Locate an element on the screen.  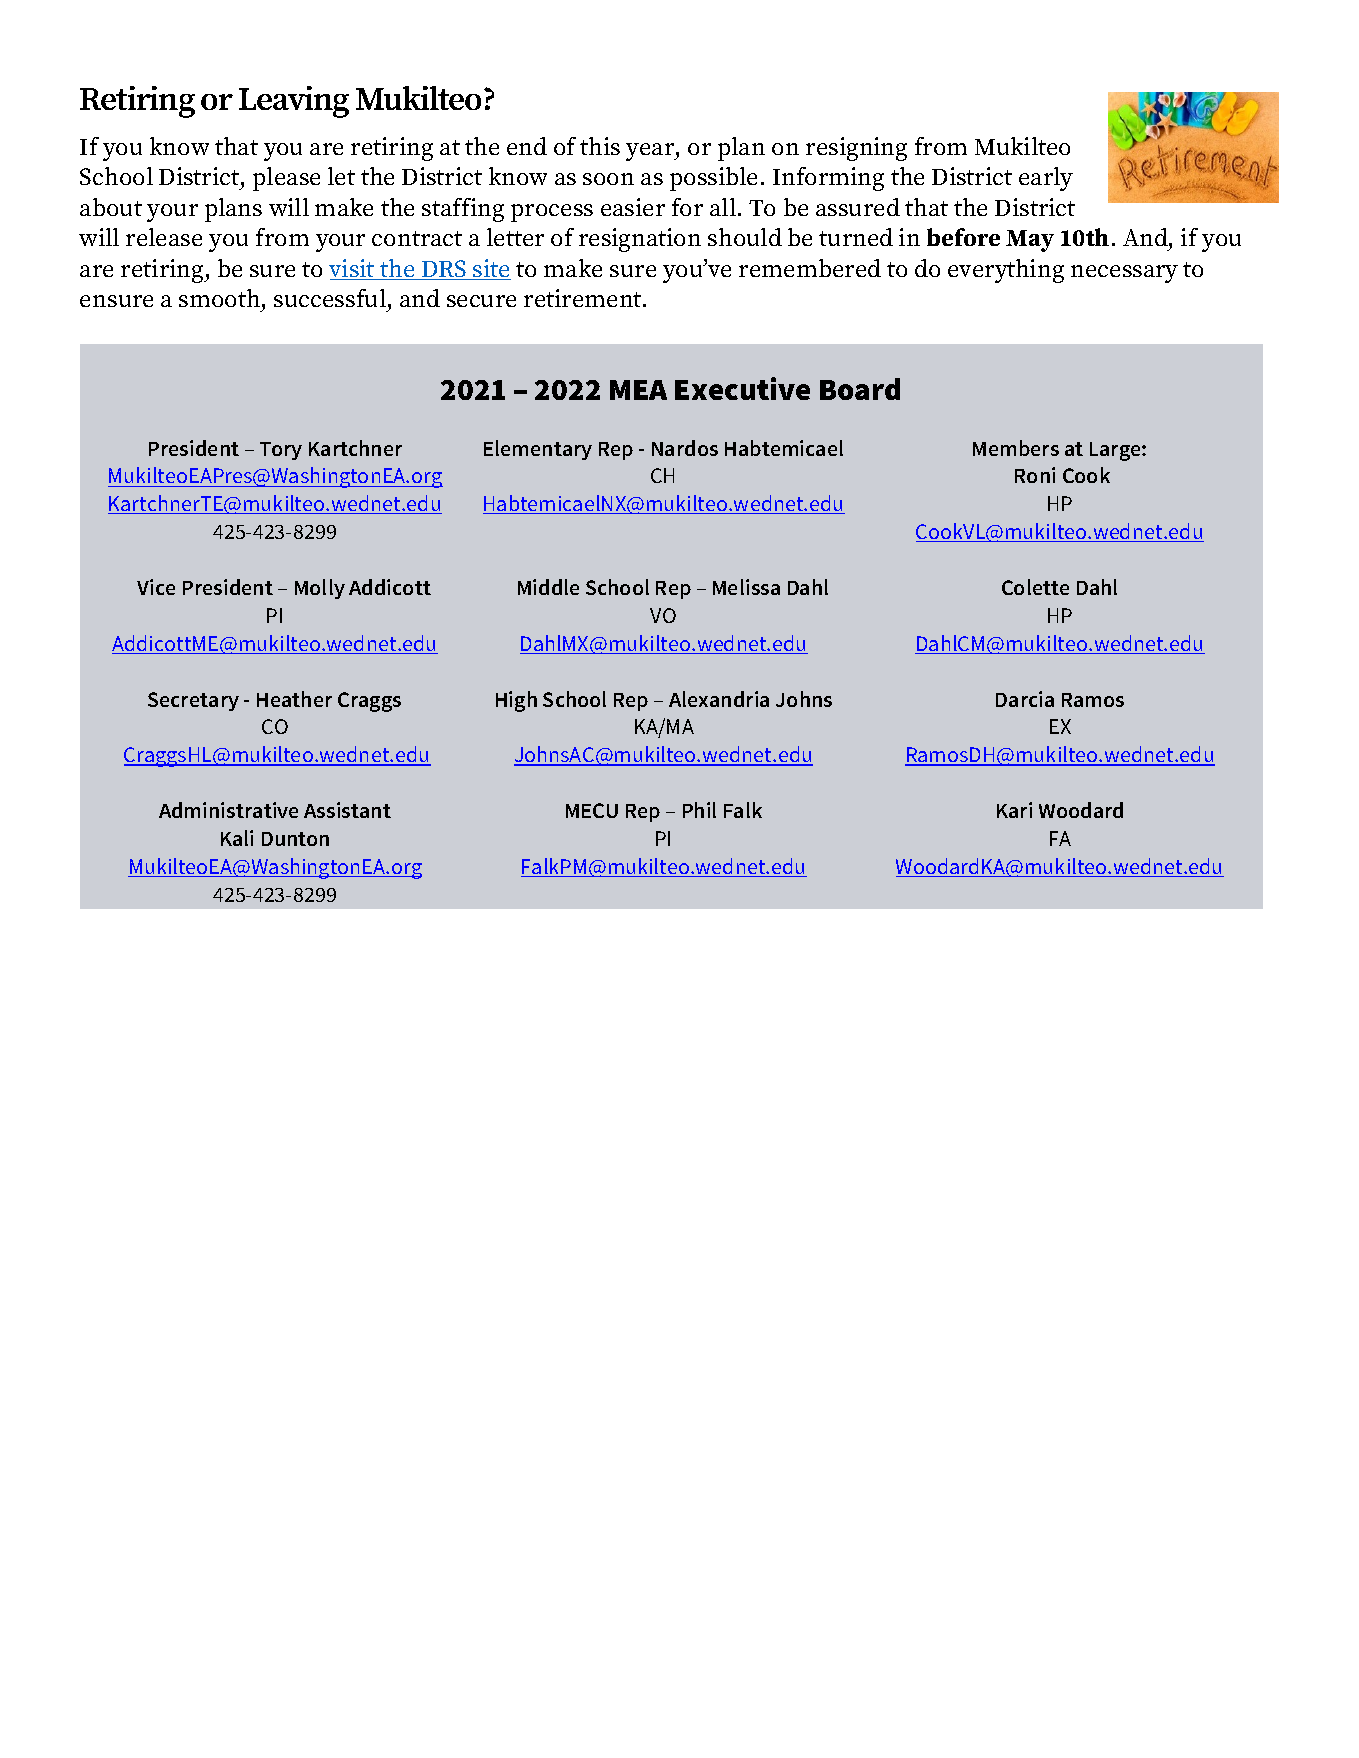
this is located at coordinates (600, 146).
